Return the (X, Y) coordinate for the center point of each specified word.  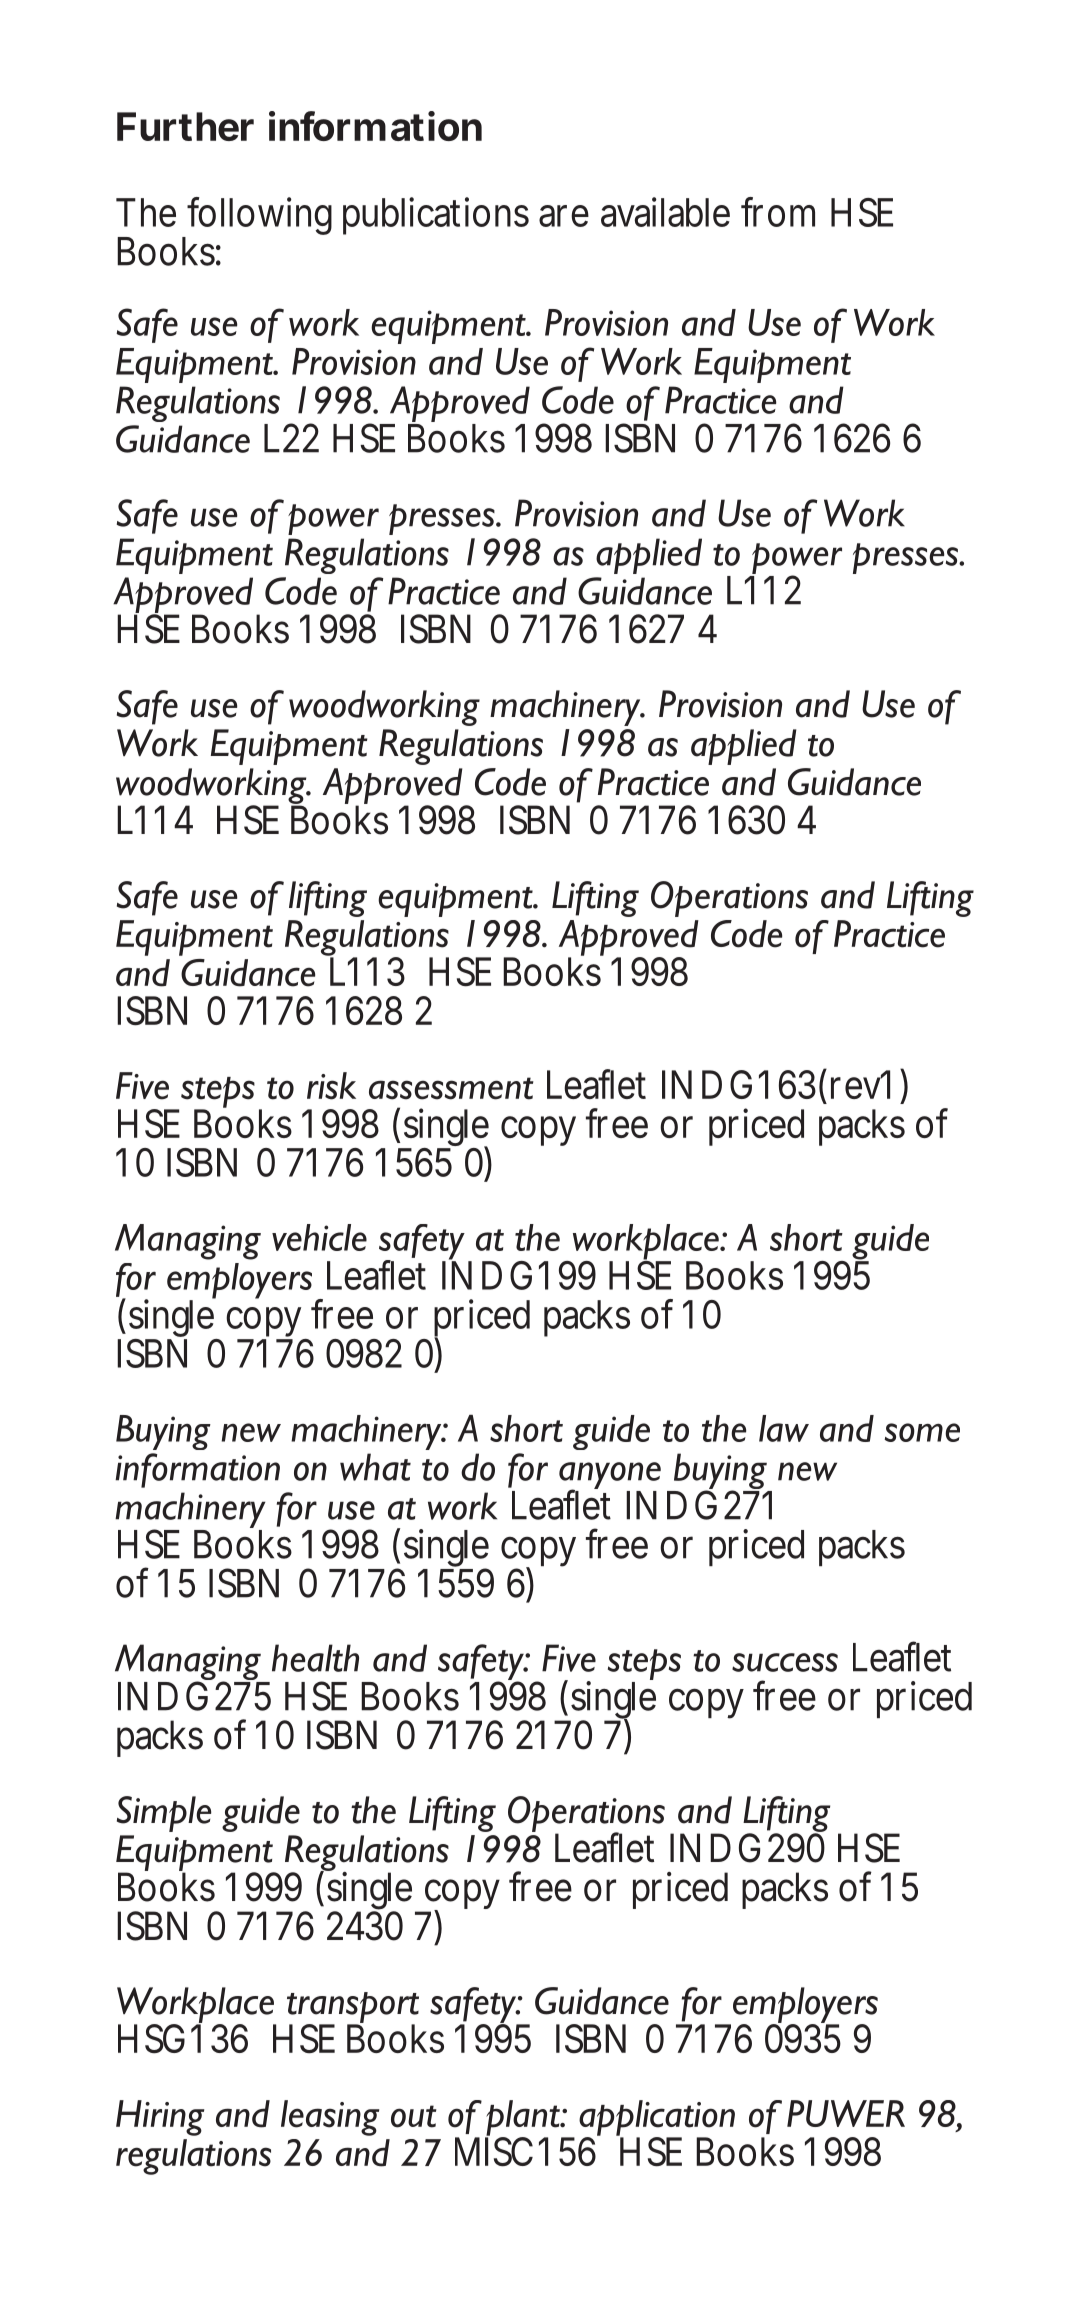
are (564, 216)
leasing (330, 2118)
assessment (451, 1088)
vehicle (319, 1237)
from (778, 212)
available (665, 212)
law (784, 1428)
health (315, 1658)
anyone (610, 1477)
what (375, 1467)
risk (331, 1086)
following (259, 216)
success (785, 1662)
